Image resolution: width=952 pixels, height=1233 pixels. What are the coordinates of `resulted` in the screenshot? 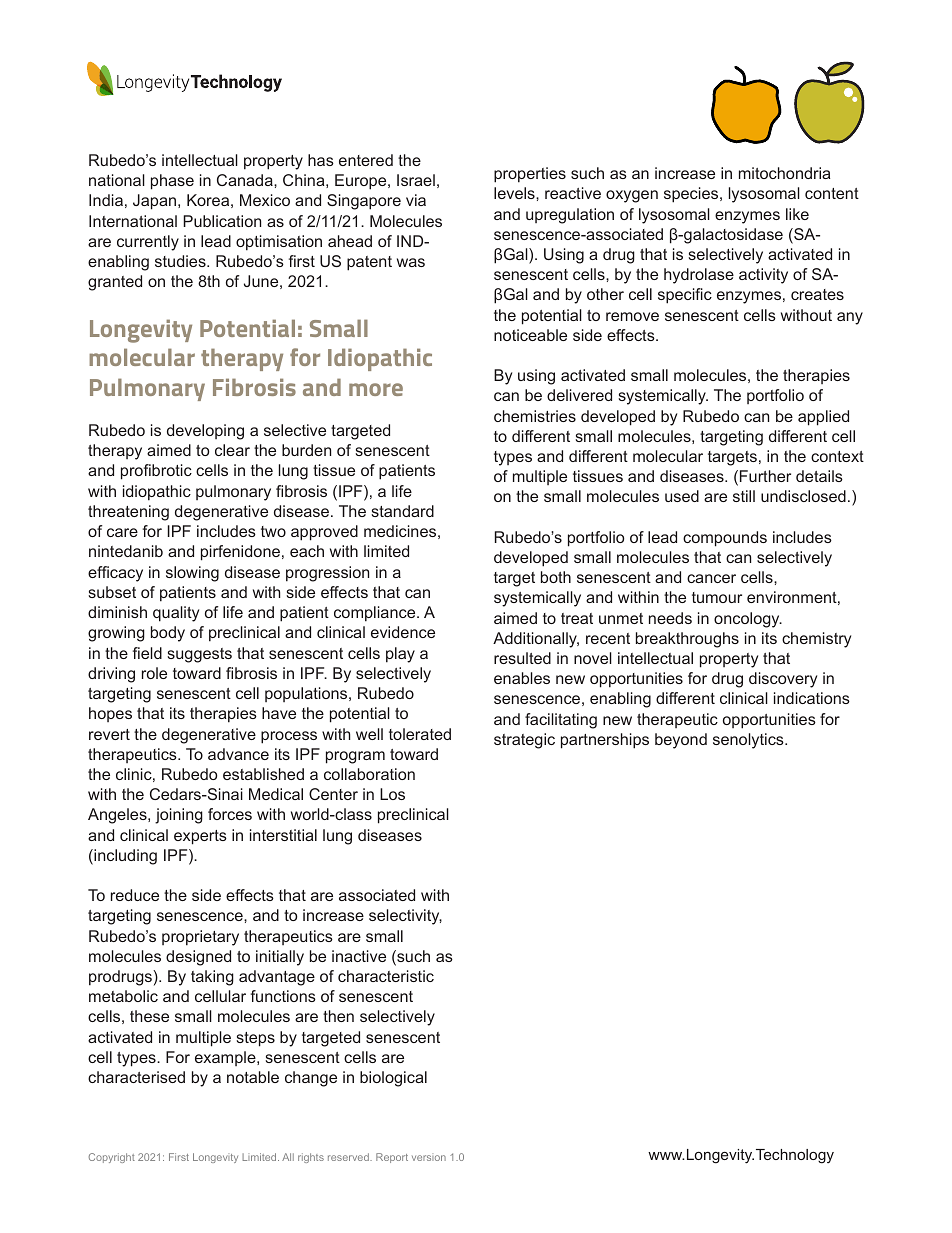 It's located at (522, 658).
